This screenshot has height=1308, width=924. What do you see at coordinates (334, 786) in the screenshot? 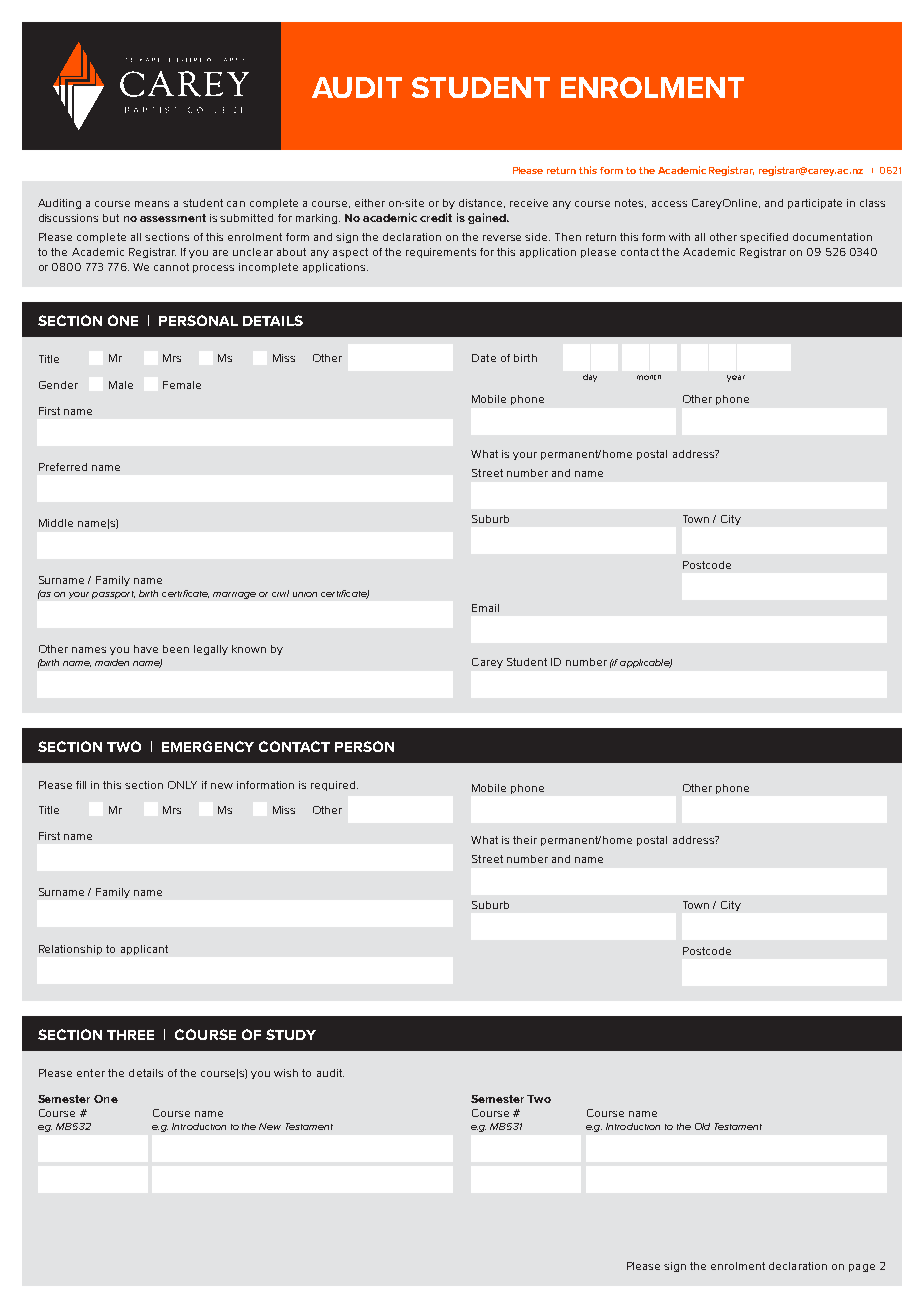
I see `required` at bounding box center [334, 786].
